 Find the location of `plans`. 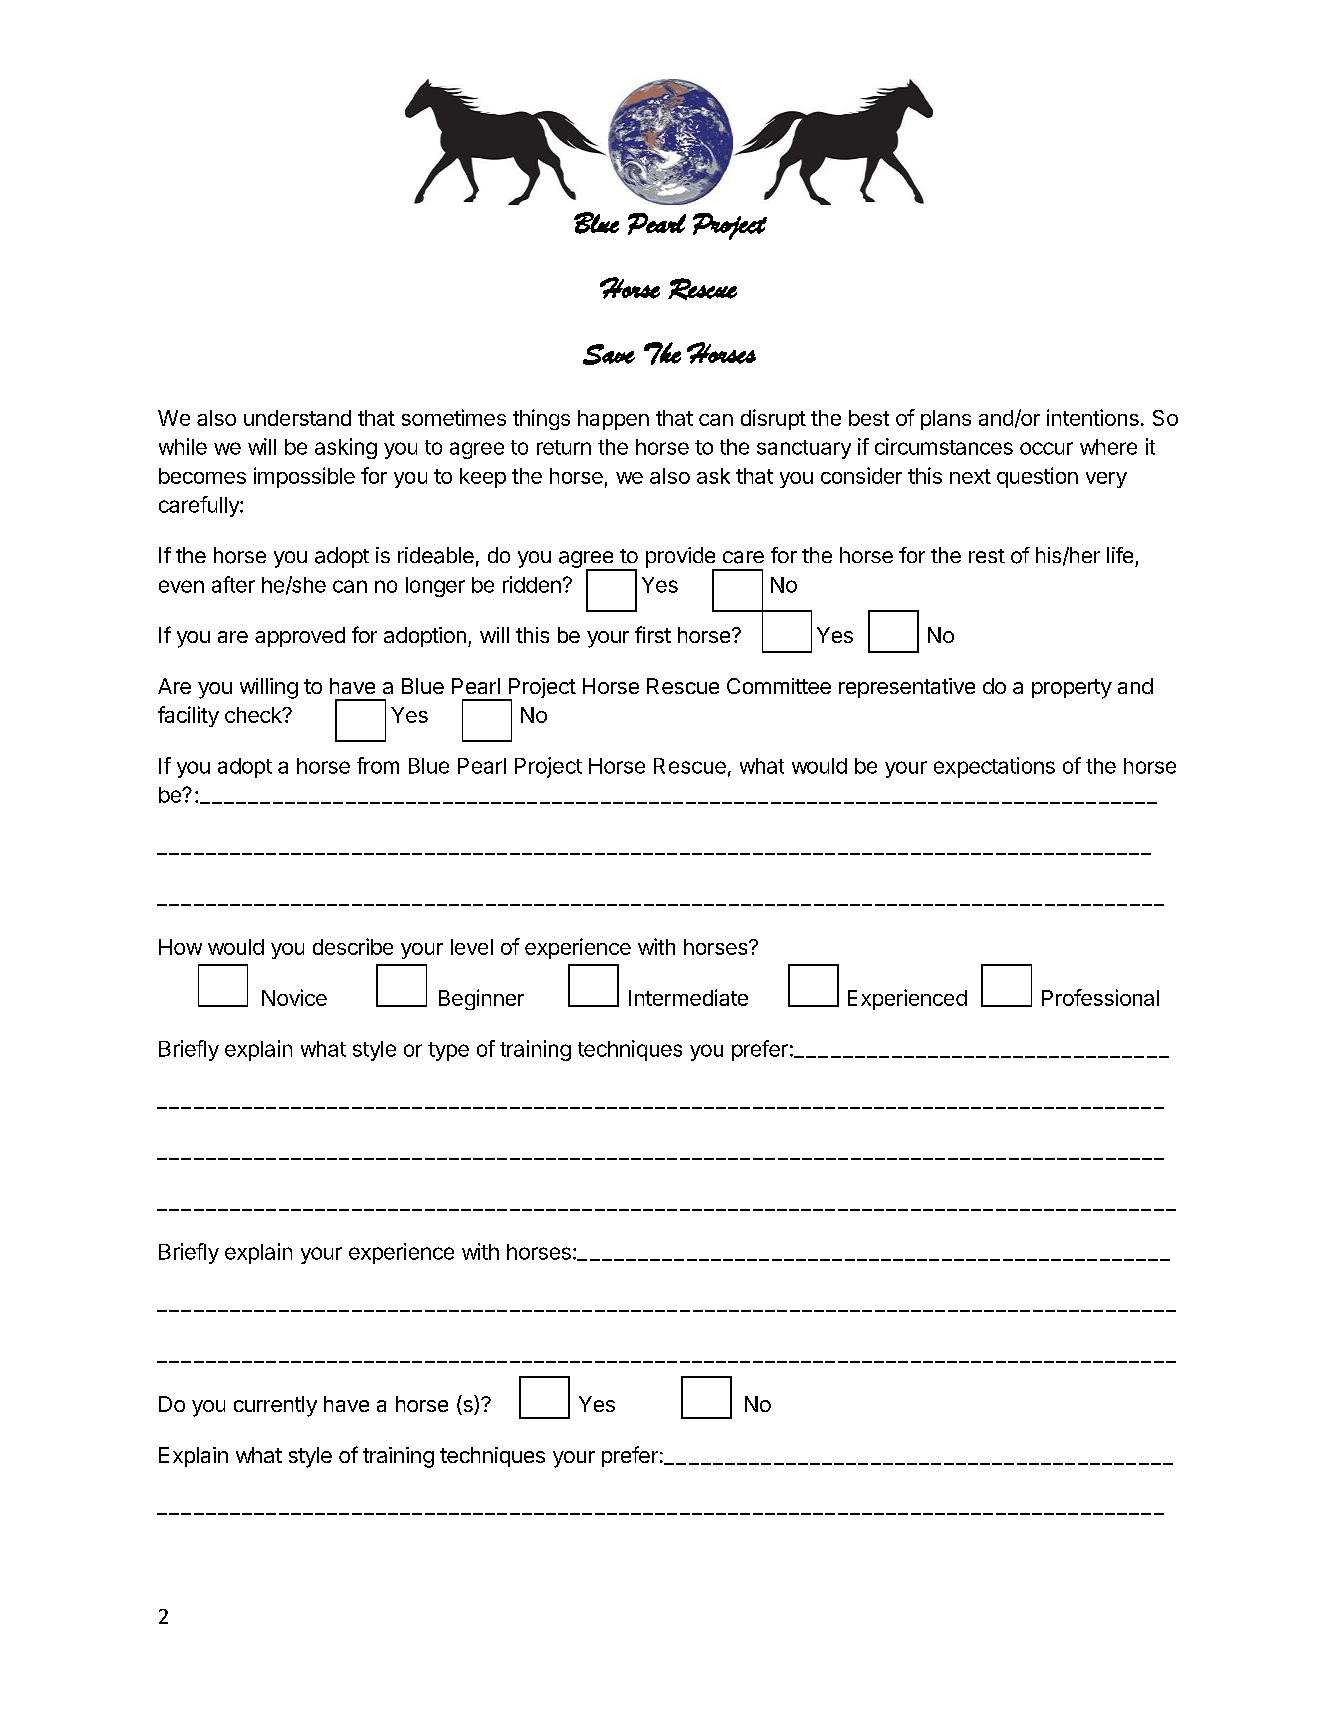

plans is located at coordinates (946, 420).
